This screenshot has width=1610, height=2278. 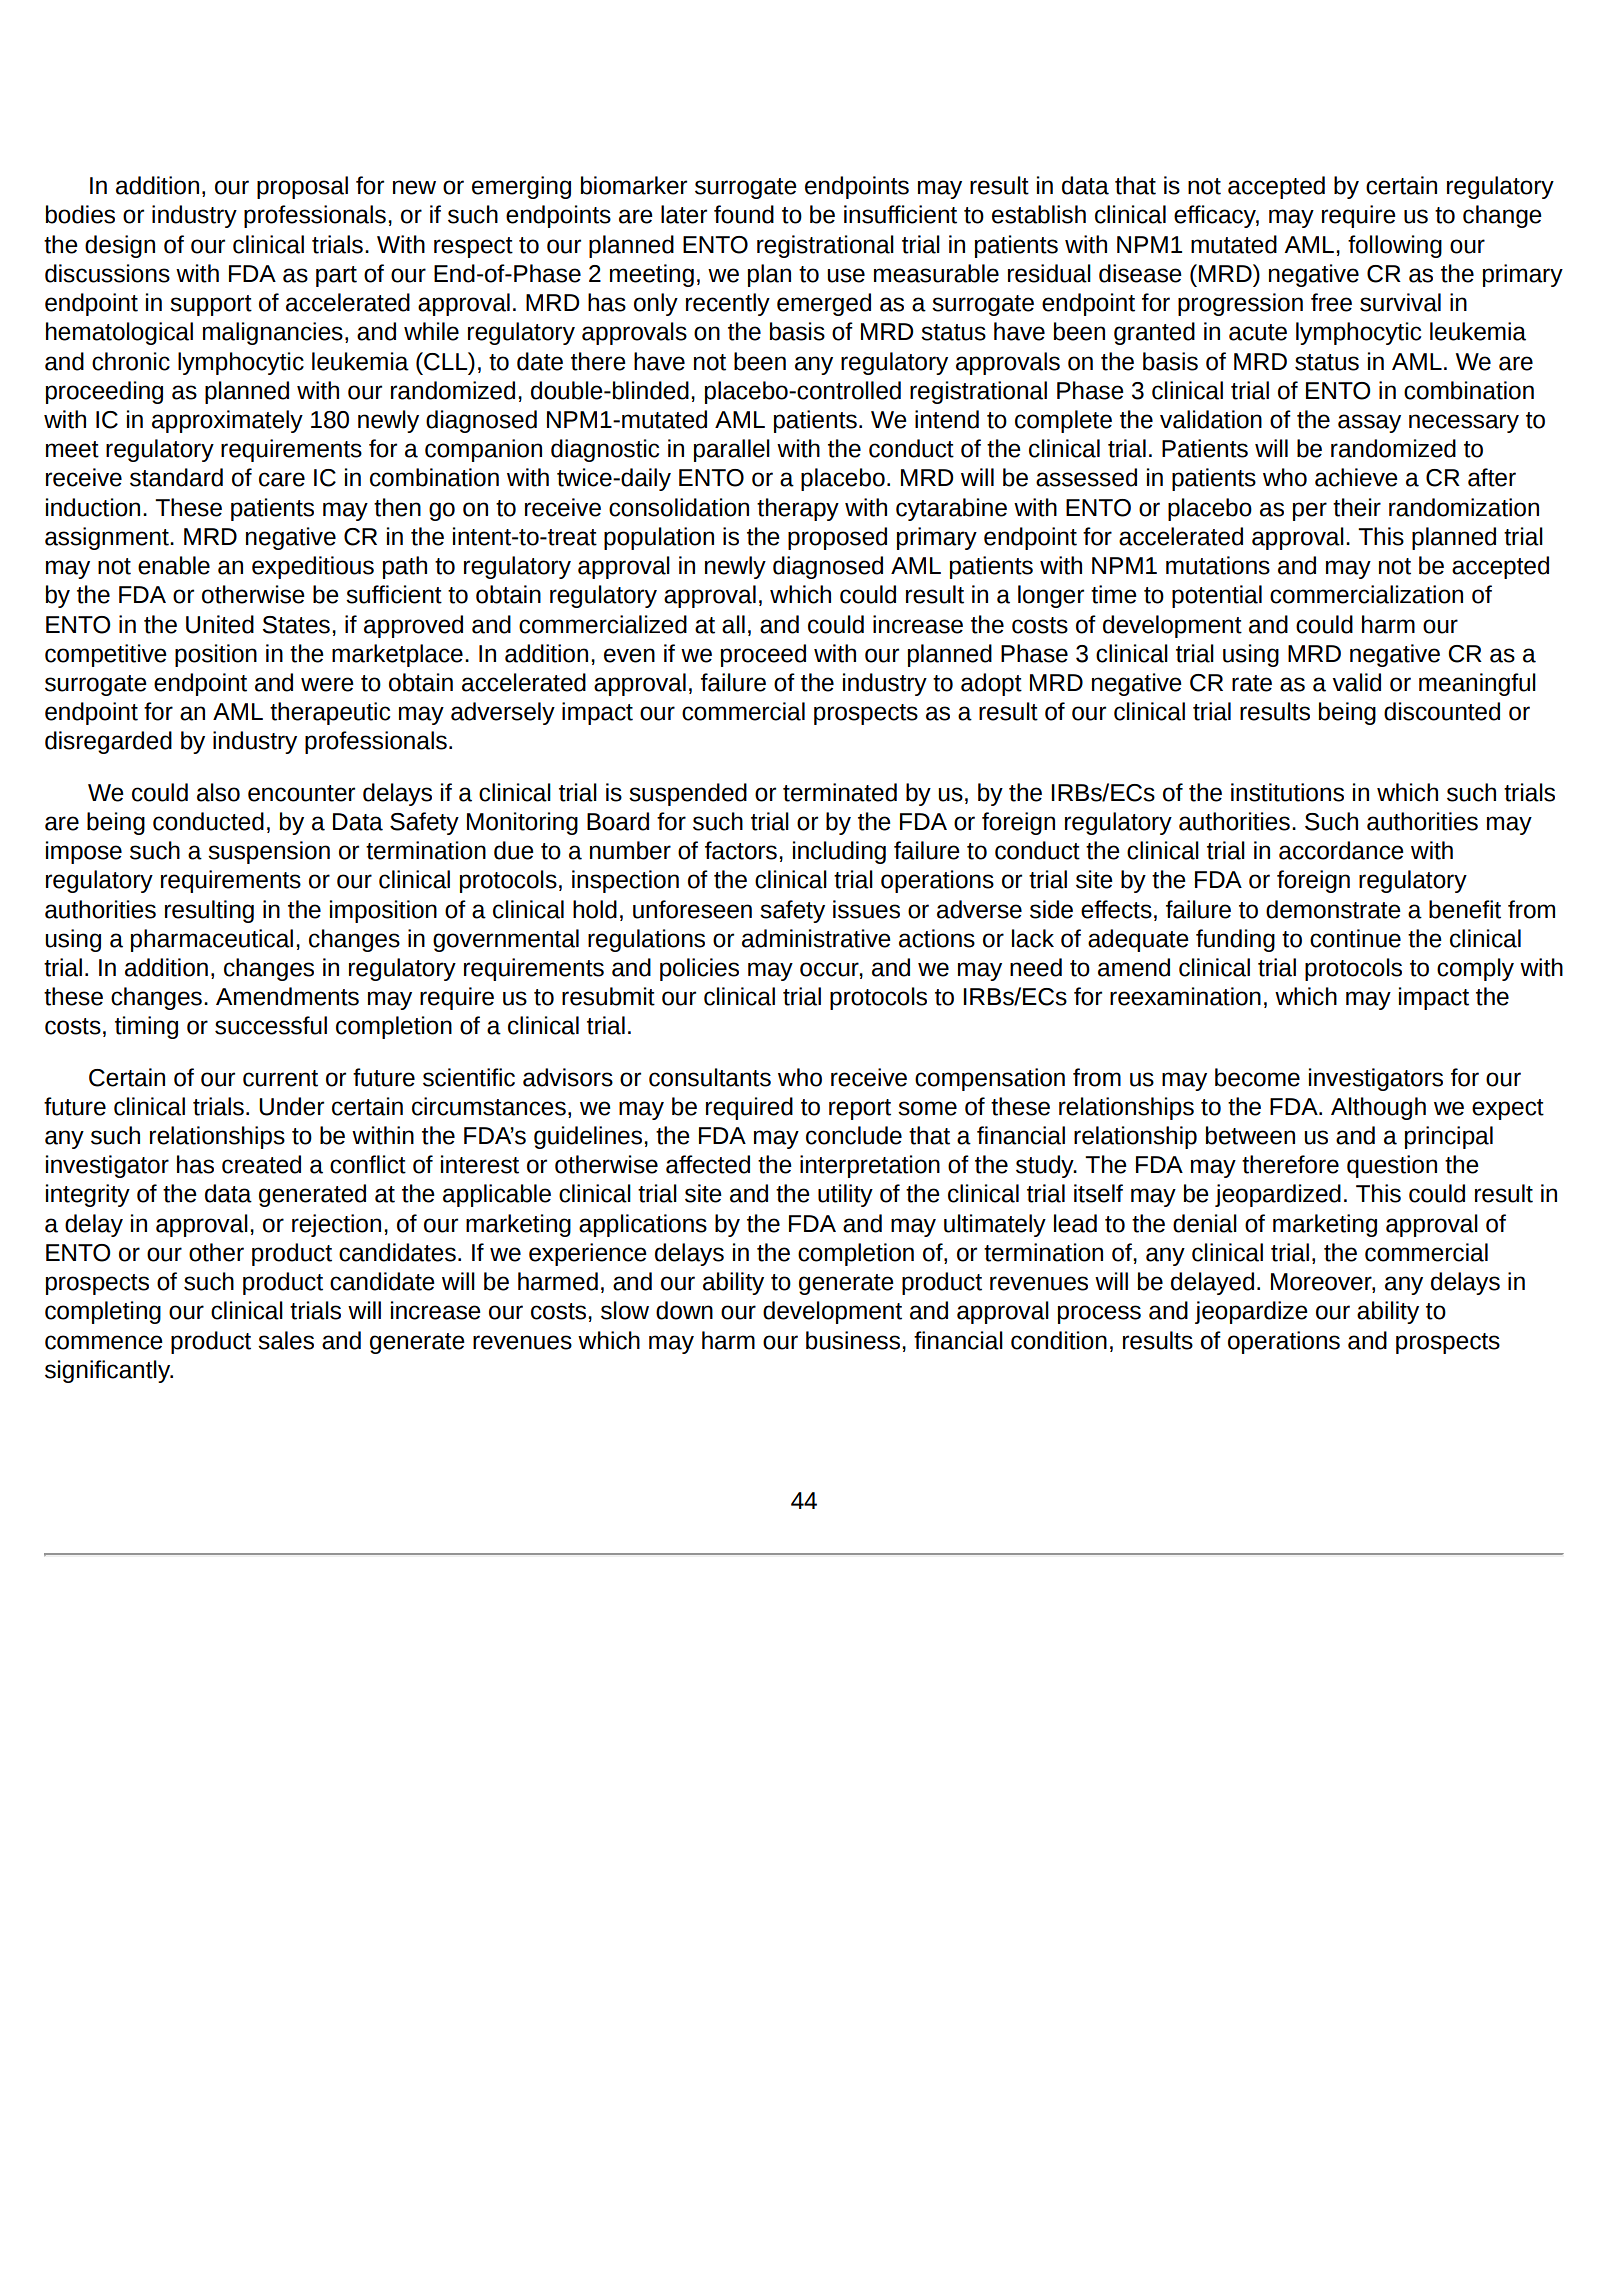 What do you see at coordinates (853, 1340) in the screenshot?
I see `business` at bounding box center [853, 1340].
